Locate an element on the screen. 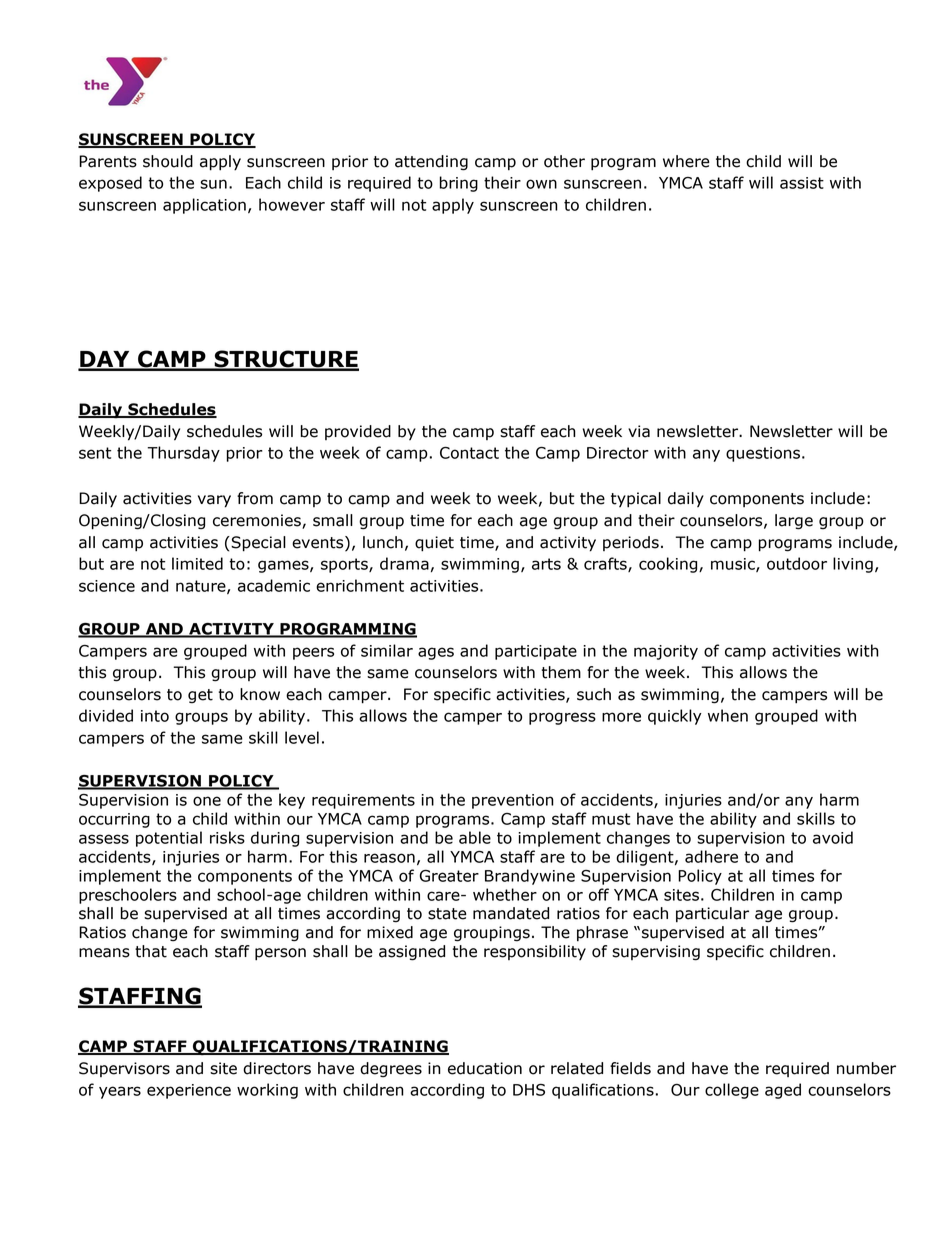 The width and height of the screenshot is (952, 1233). bring is located at coordinates (459, 184).
